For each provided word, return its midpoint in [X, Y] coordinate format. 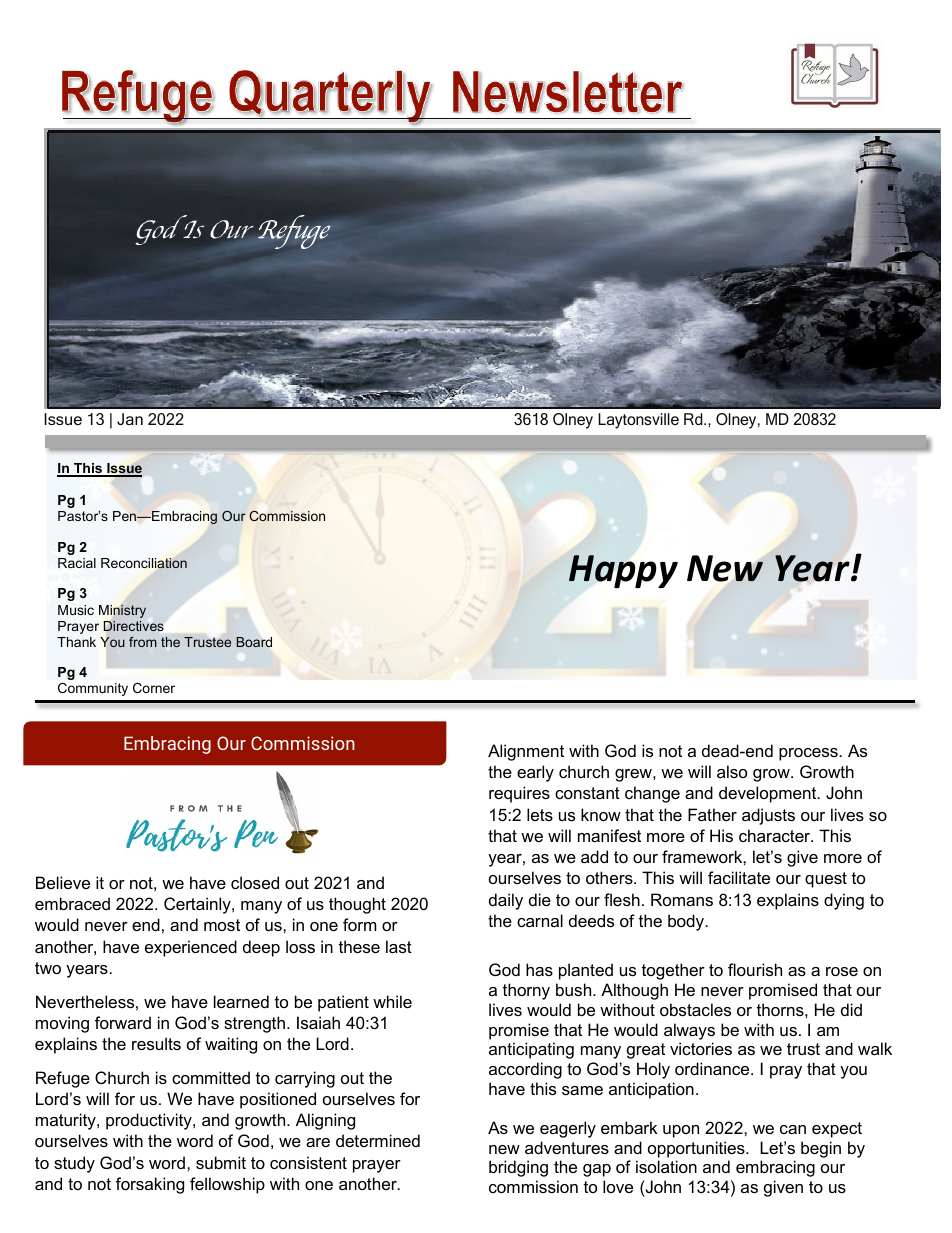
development [769, 794]
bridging [518, 1168]
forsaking [150, 1185]
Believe [63, 882]
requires [519, 794]
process [808, 754]
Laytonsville [638, 421]
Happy [623, 571]
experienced [191, 948]
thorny [526, 991]
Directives [134, 626]
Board [254, 642]
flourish [755, 969]
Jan [130, 419]
